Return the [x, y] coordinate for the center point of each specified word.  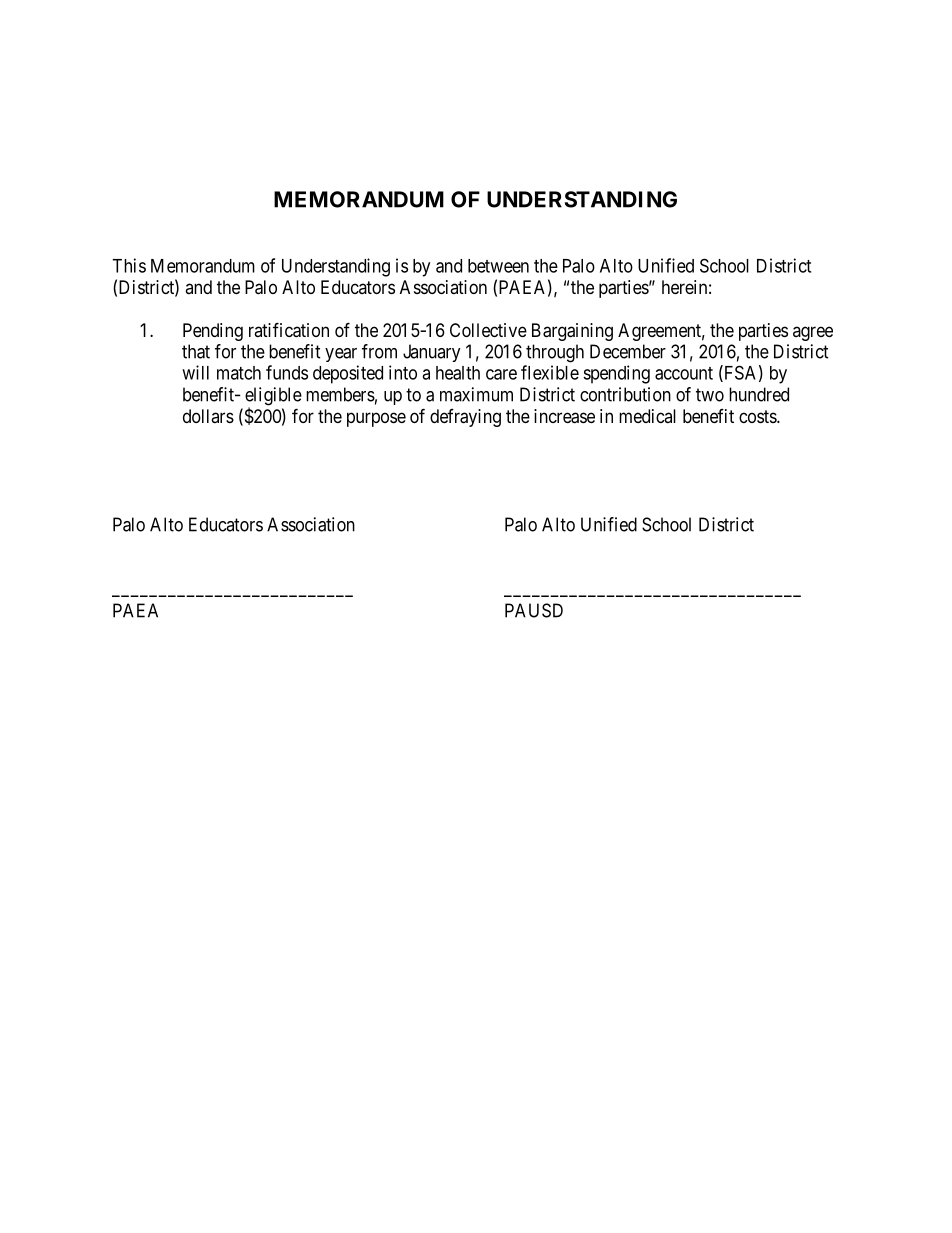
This [129, 265]
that [196, 351]
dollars [208, 416]
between [498, 266]
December [628, 351]
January [432, 353]
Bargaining [572, 332]
